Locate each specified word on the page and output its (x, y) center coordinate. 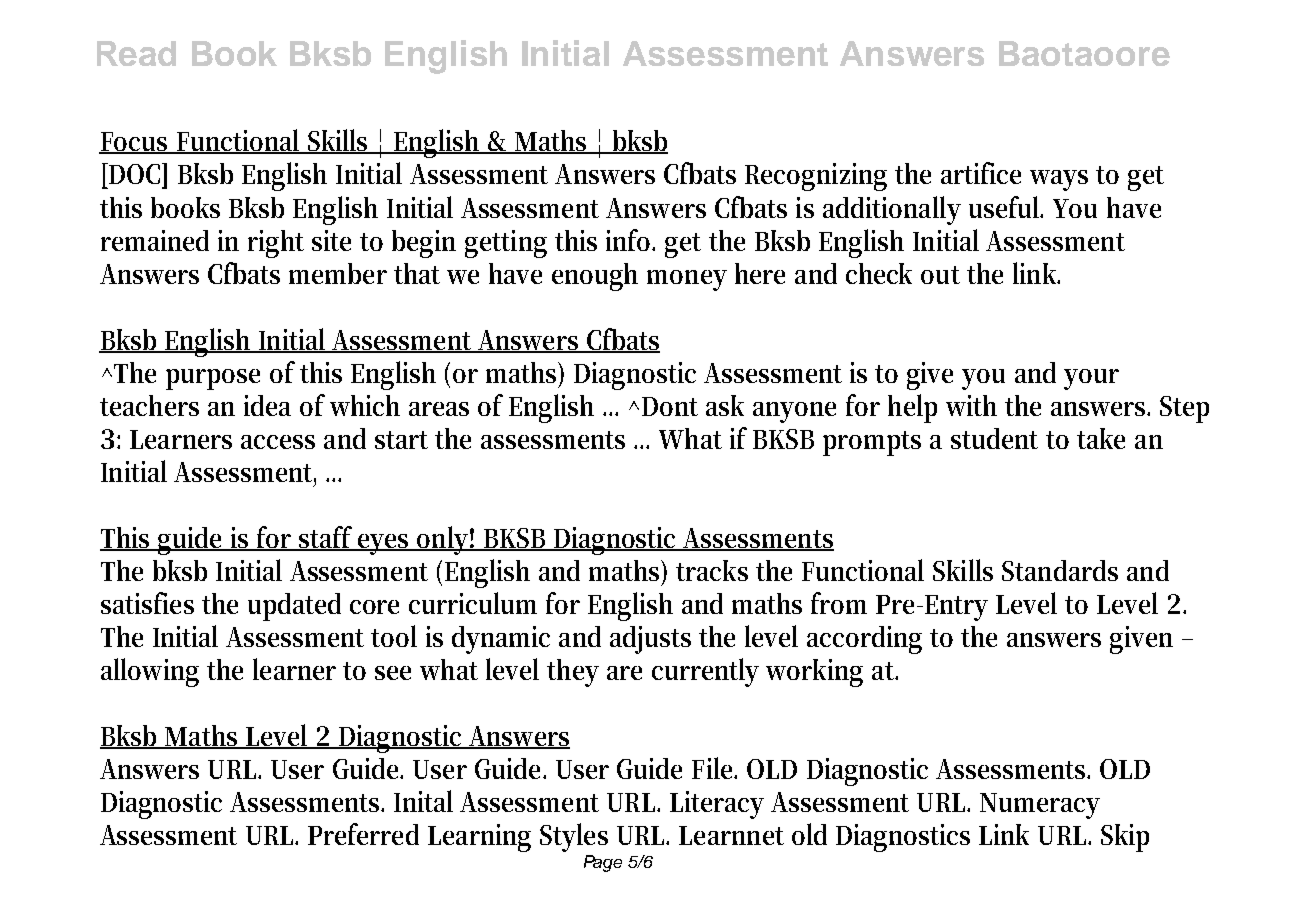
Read (136, 53)
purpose (213, 379)
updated (294, 607)
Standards (1060, 570)
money (687, 280)
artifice (981, 173)
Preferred (363, 834)
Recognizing (816, 177)
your (1091, 379)
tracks (712, 570)
